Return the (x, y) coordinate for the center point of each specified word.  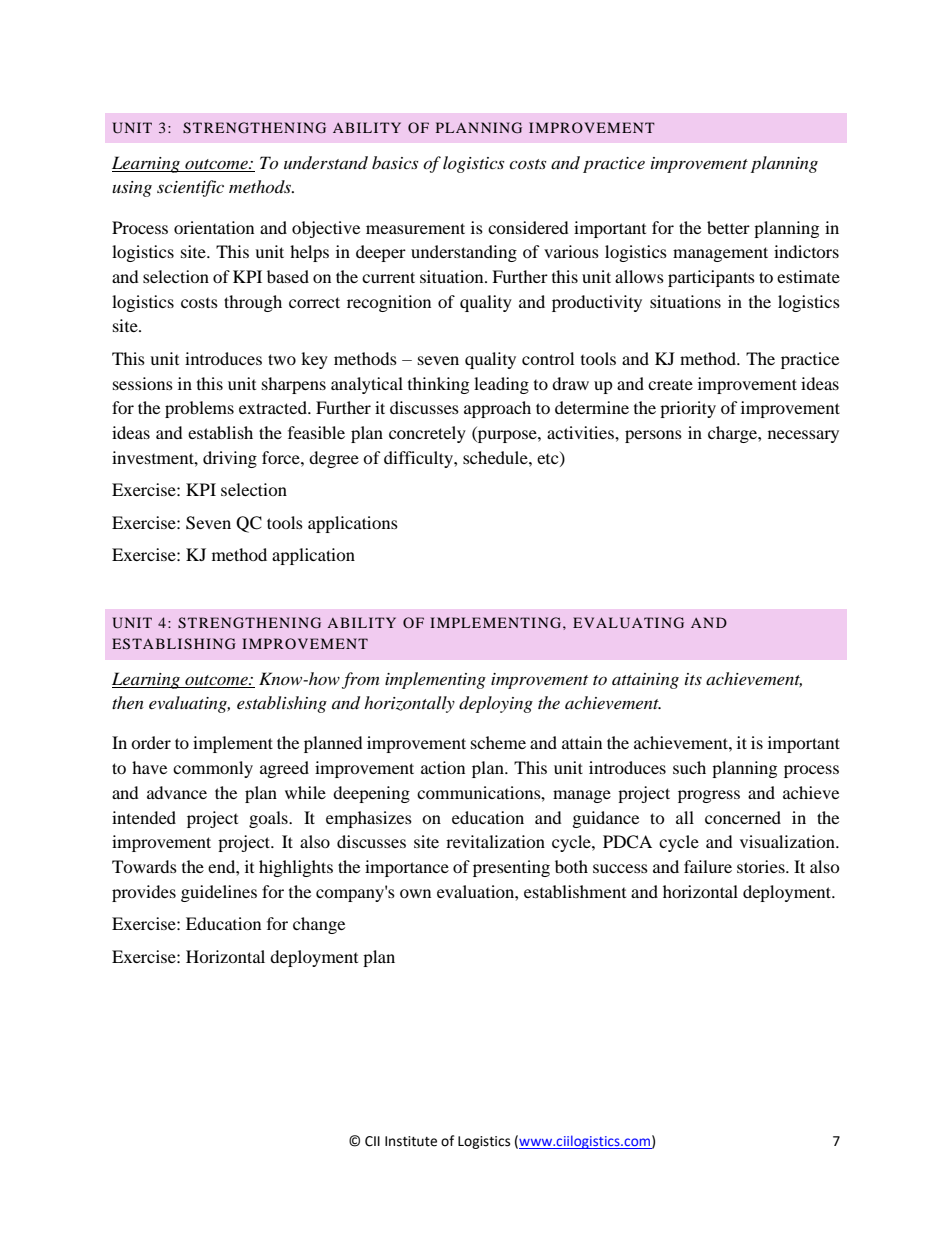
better (728, 227)
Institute (411, 1141)
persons (653, 436)
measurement (415, 228)
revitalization (495, 841)
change (319, 925)
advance (177, 792)
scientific (190, 188)
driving (230, 459)
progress (709, 796)
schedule (496, 457)
